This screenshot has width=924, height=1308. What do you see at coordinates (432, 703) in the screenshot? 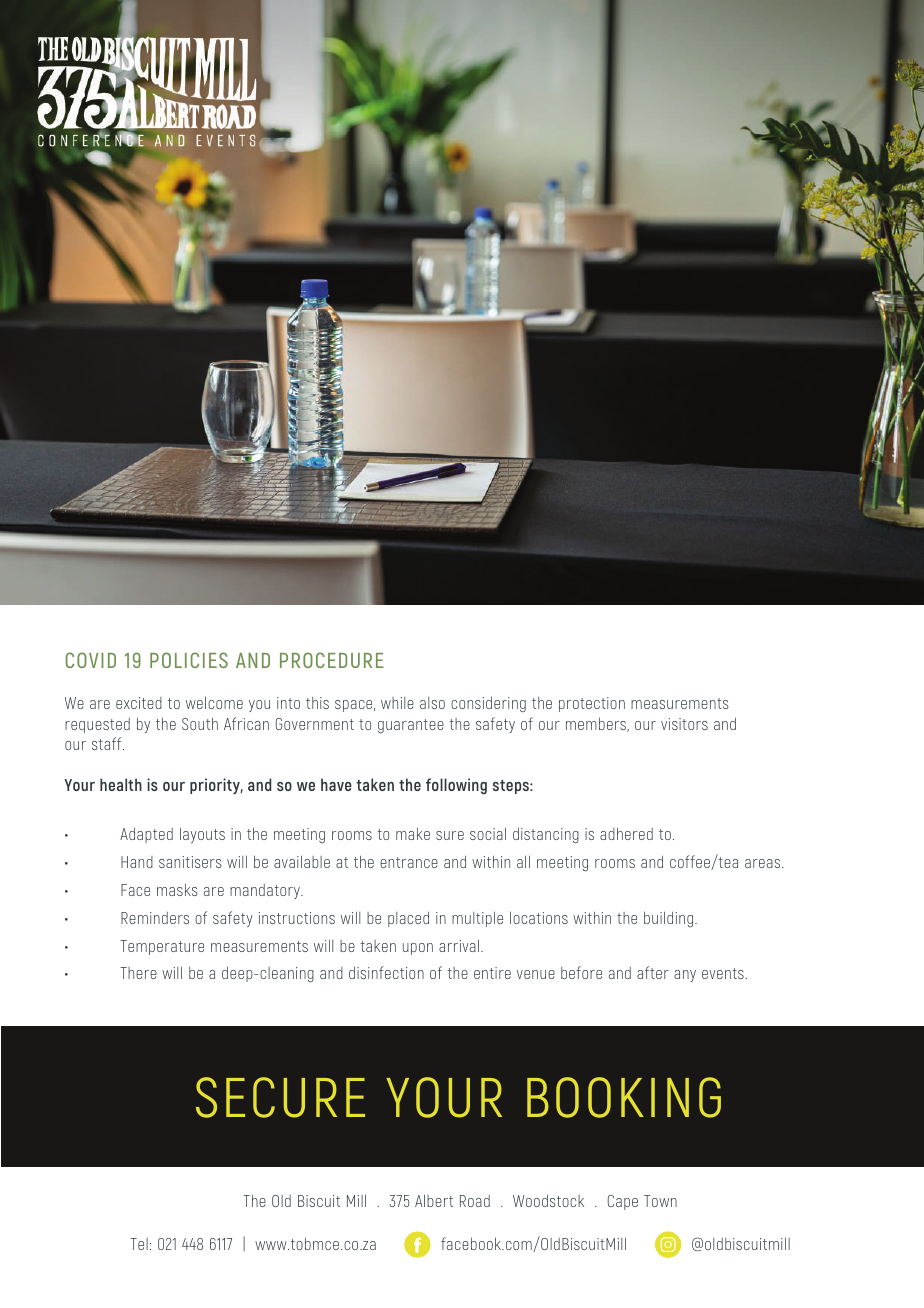
I see `also` at bounding box center [432, 703].
